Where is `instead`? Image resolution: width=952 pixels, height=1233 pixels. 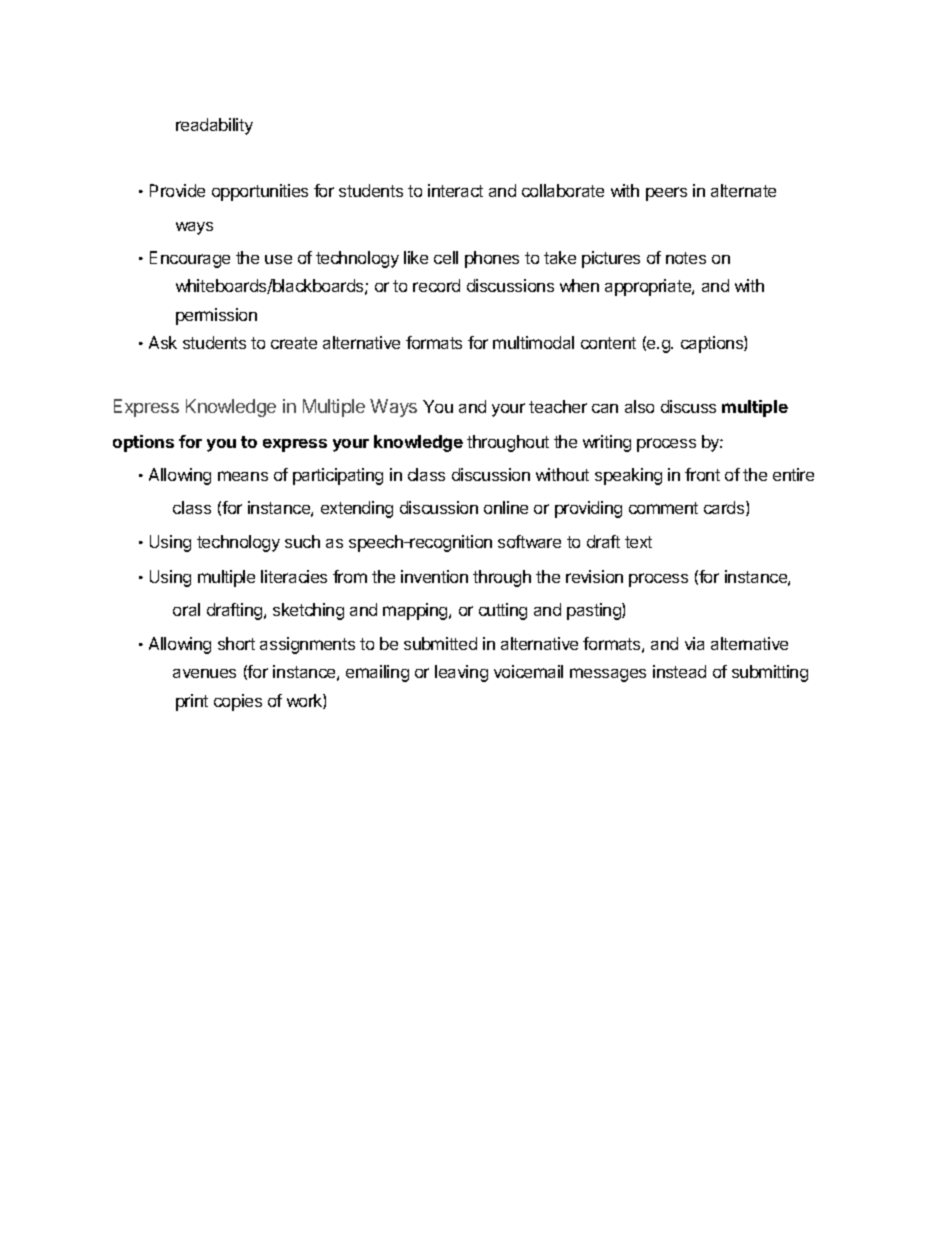
instead is located at coordinates (679, 671).
